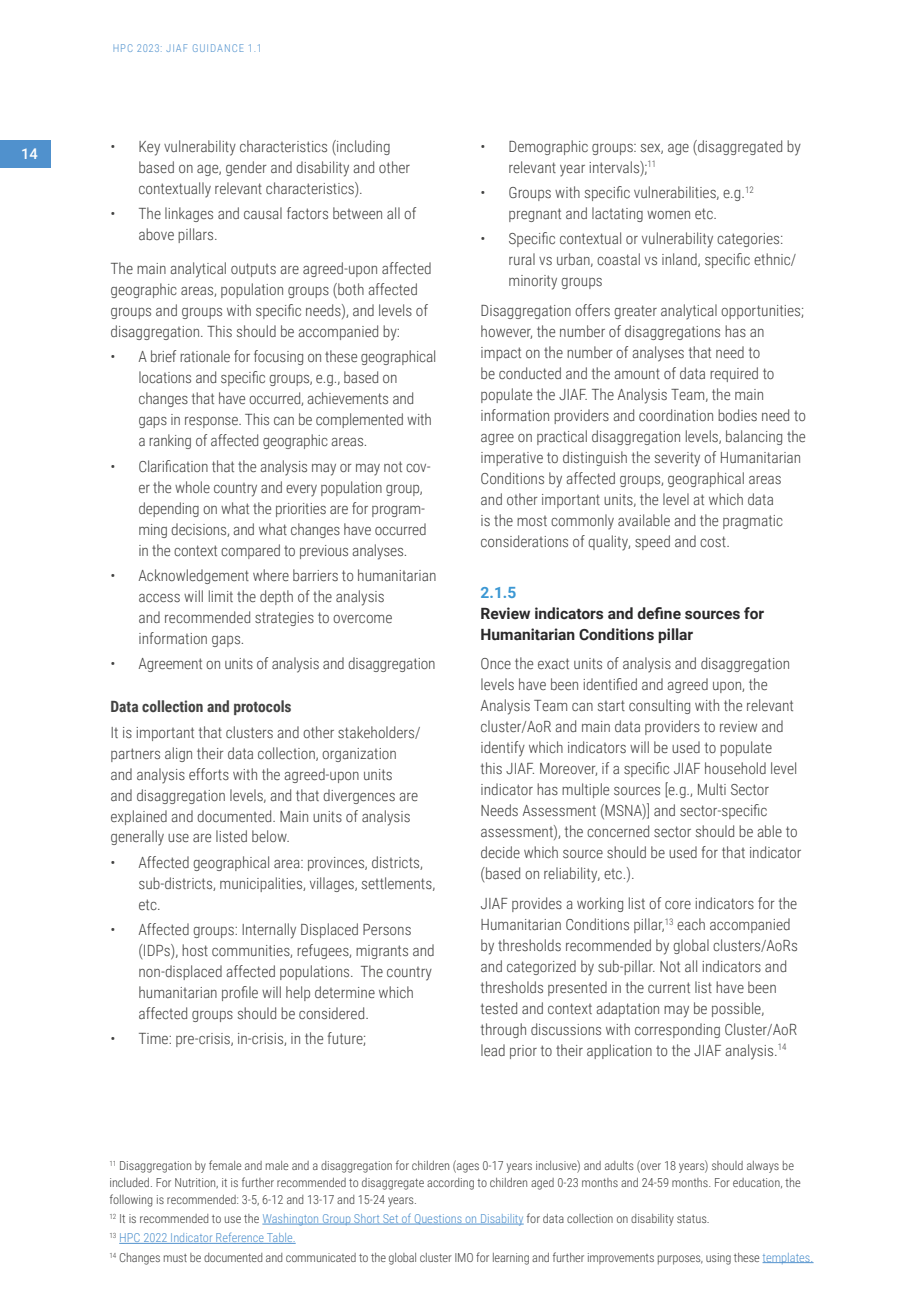 Image resolution: width=924 pixels, height=1308 pixels. Describe the element at coordinates (270, 836) in the screenshot. I see `below` at that location.
